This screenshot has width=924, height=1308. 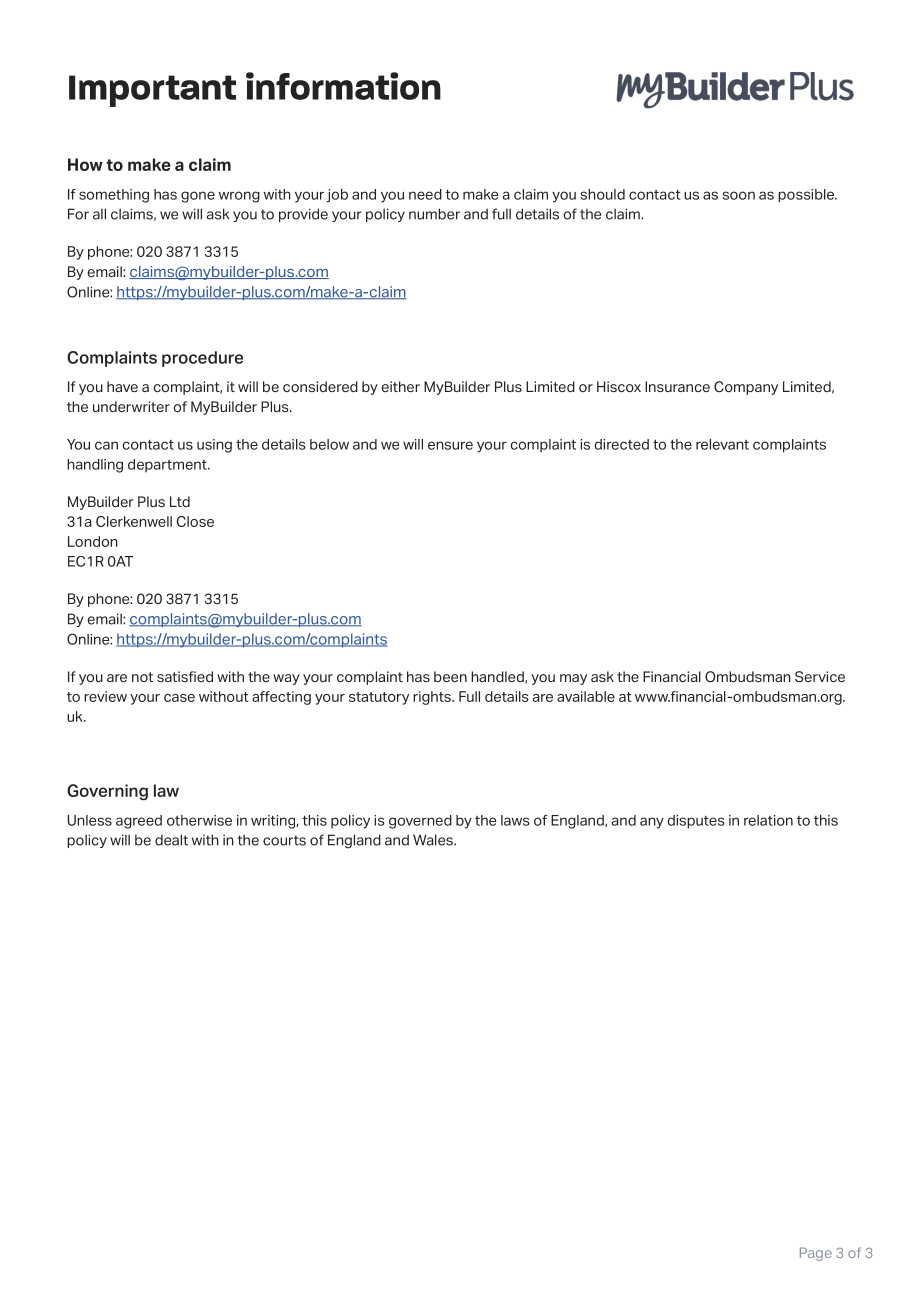 What do you see at coordinates (696, 822) in the screenshot?
I see `disputes` at bounding box center [696, 822].
